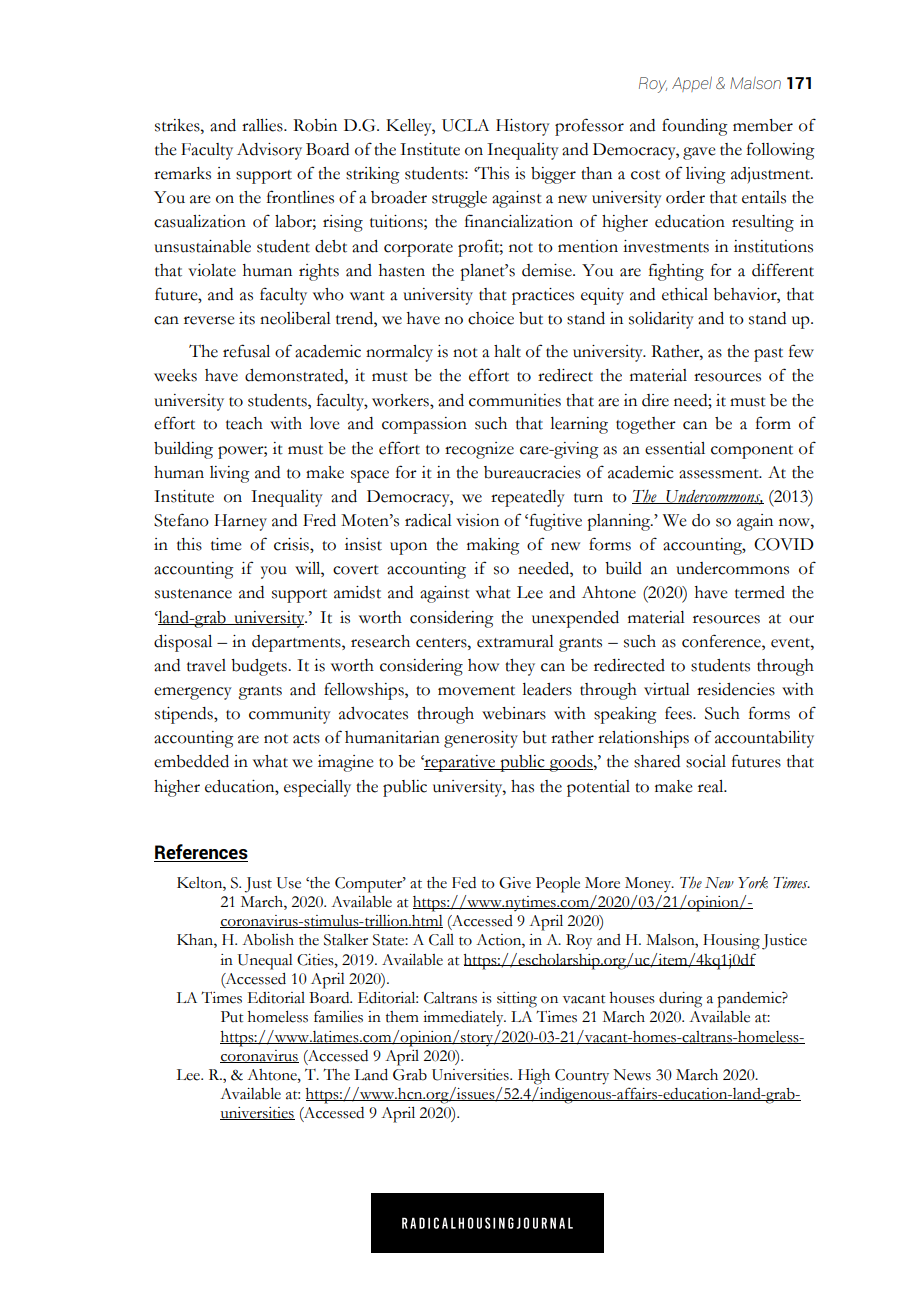 This screenshot has width=924, height=1308. What do you see at coordinates (464, 883) in the screenshot?
I see `Fed` at bounding box center [464, 883].
